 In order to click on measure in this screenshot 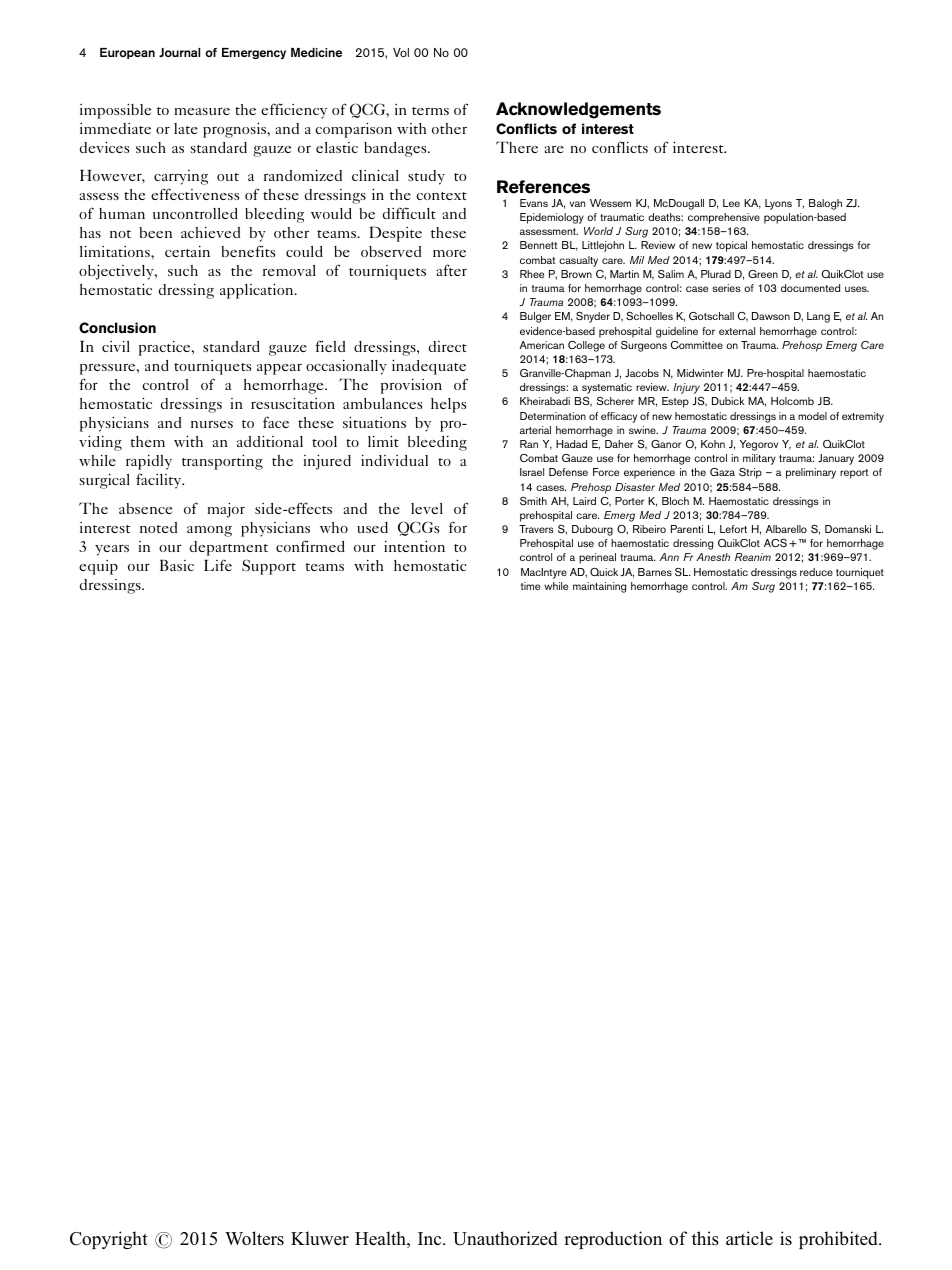, I will do `click(202, 111)`.
